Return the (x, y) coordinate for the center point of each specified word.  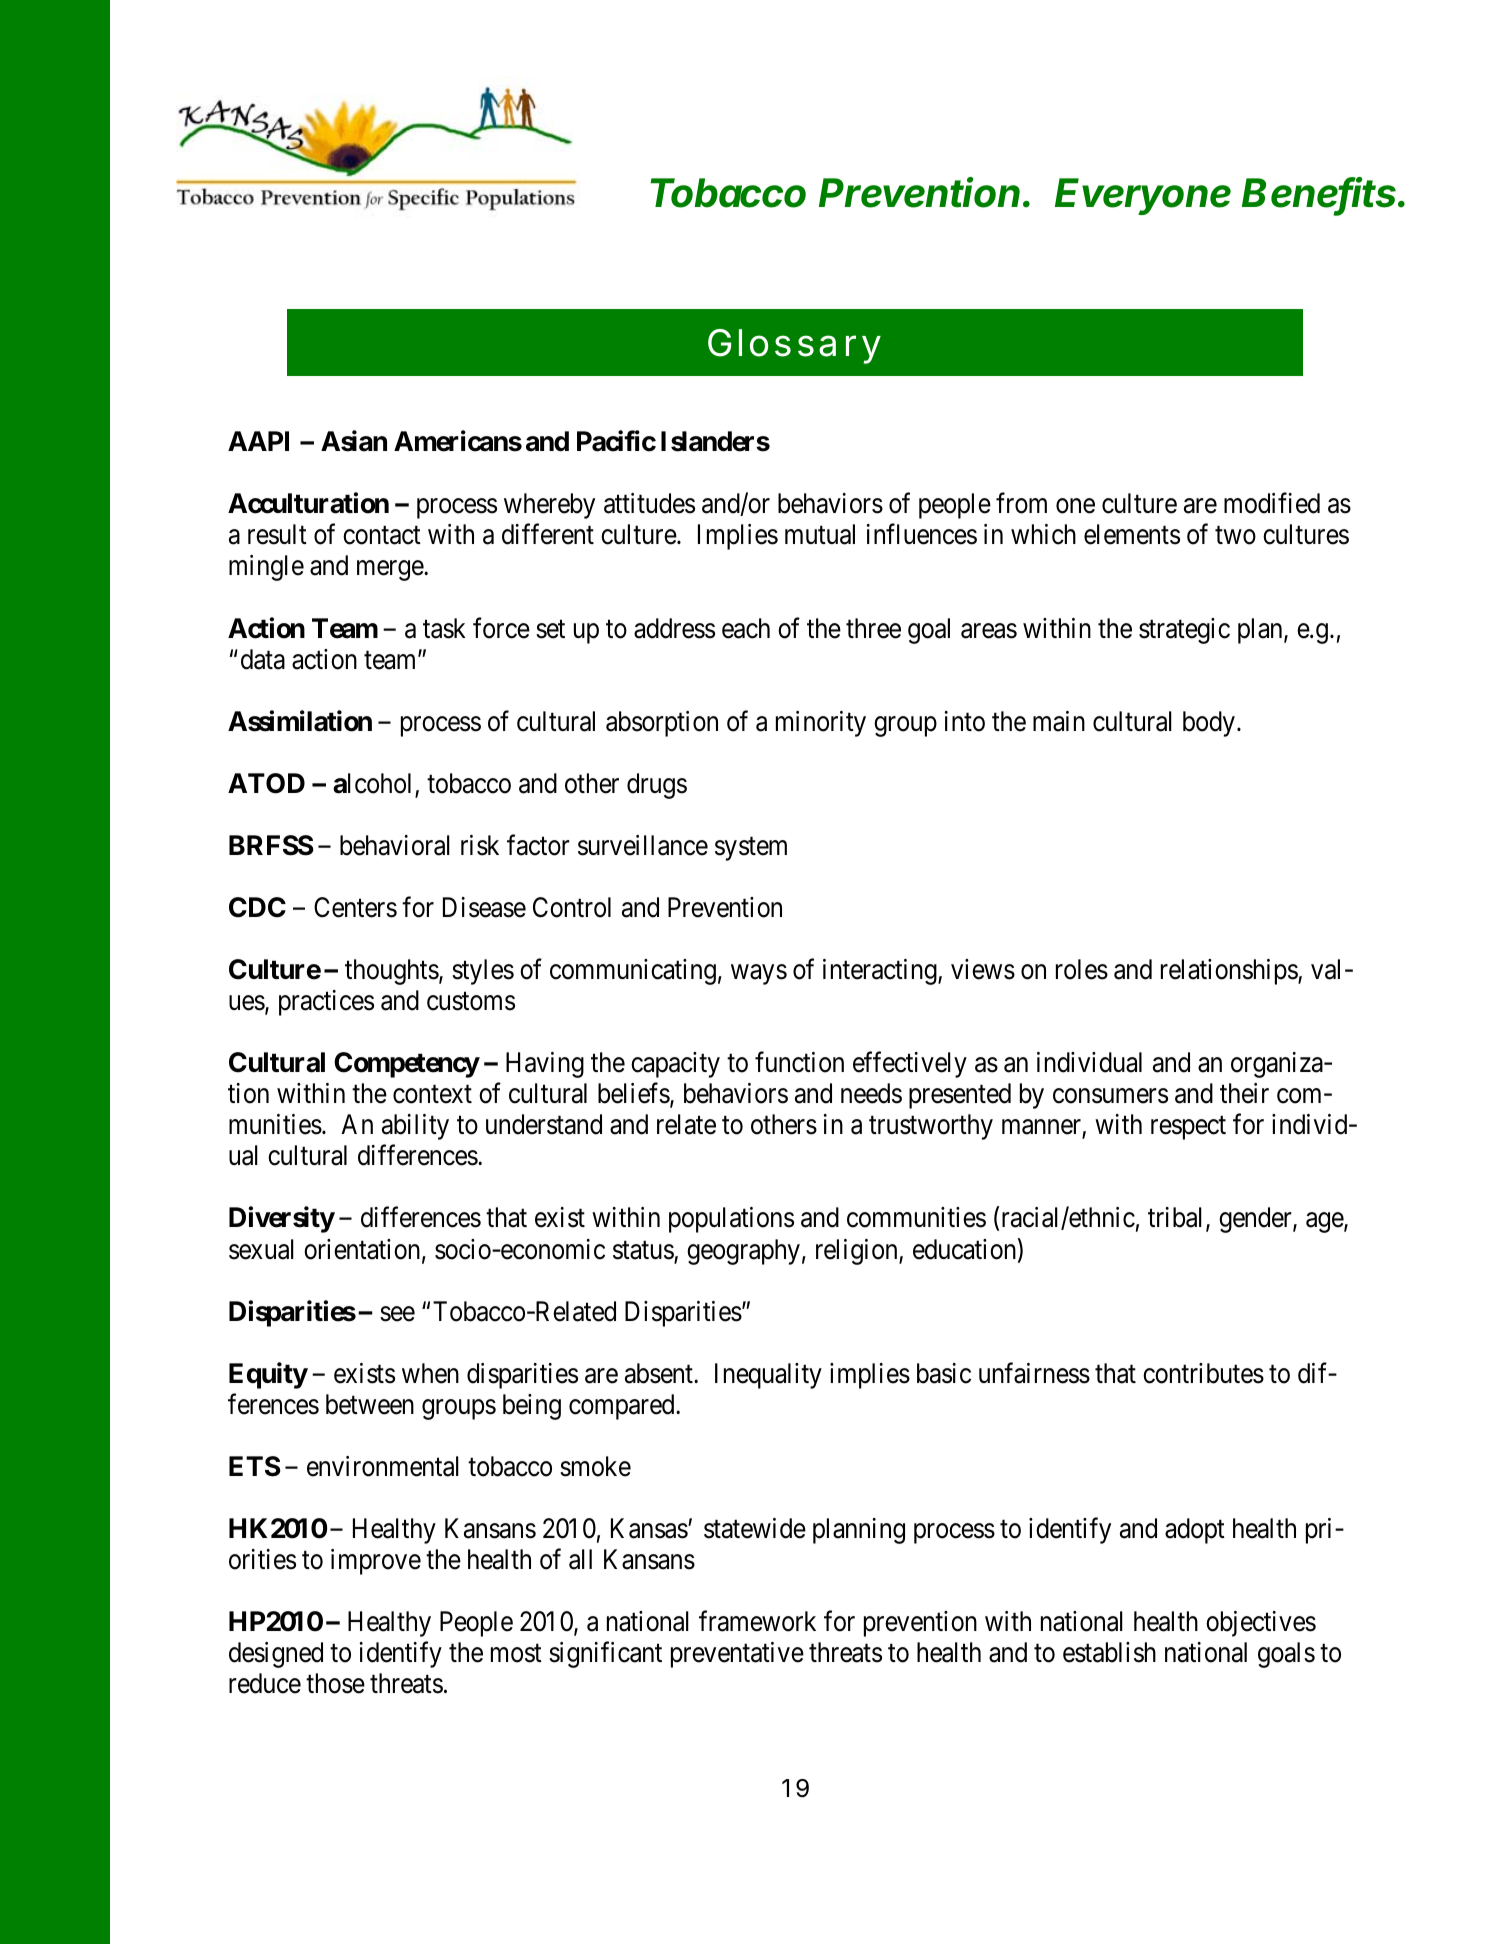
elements (1132, 534)
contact (382, 536)
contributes (1203, 1373)
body (1209, 724)
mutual (820, 534)
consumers (1110, 1096)
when (430, 1373)
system (751, 849)
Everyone (1143, 196)
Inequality (768, 1376)
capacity (675, 1065)
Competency (407, 1065)
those (335, 1683)
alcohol (374, 784)
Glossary (794, 346)
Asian (354, 441)
